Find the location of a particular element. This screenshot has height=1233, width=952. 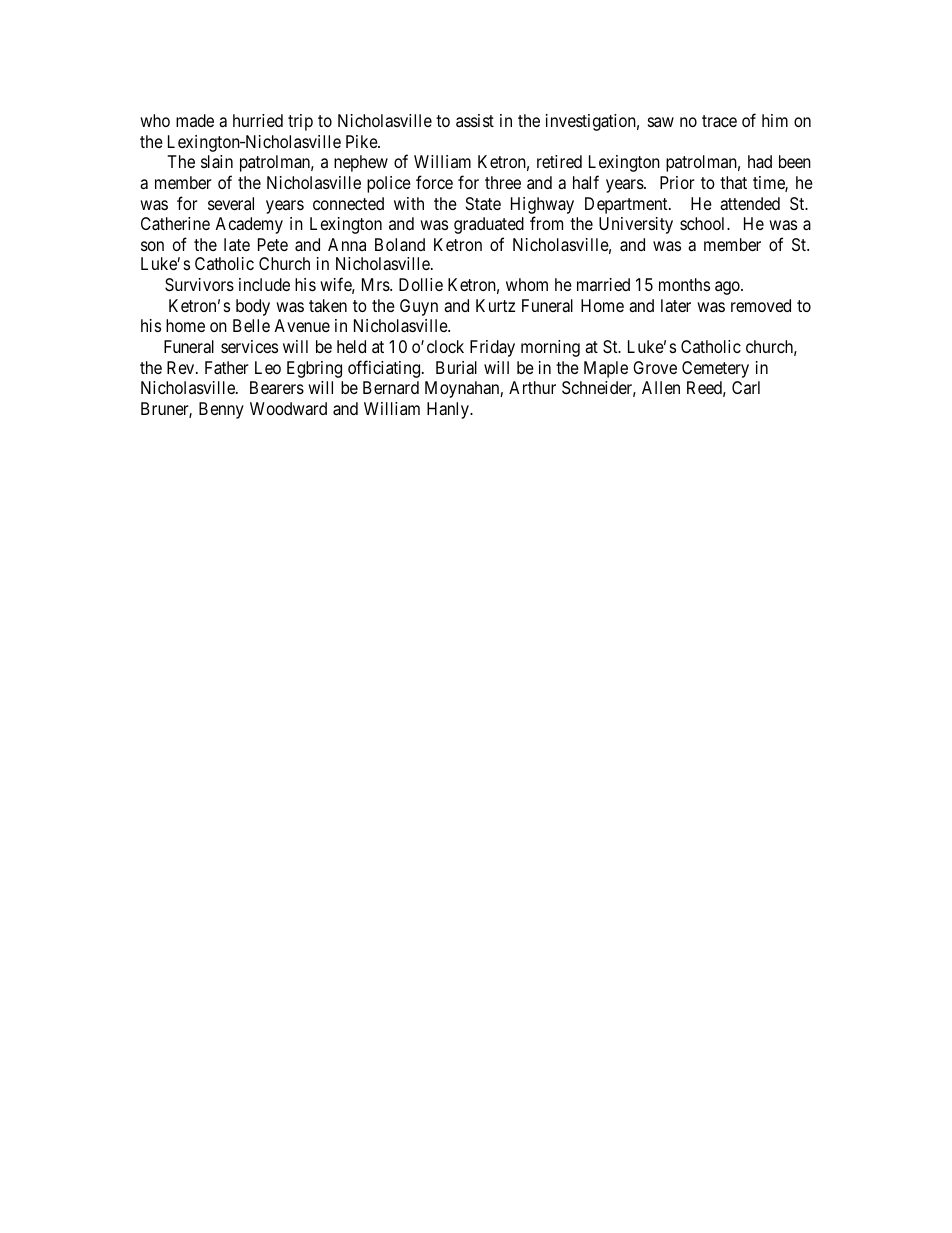

Pete is located at coordinates (273, 244).
